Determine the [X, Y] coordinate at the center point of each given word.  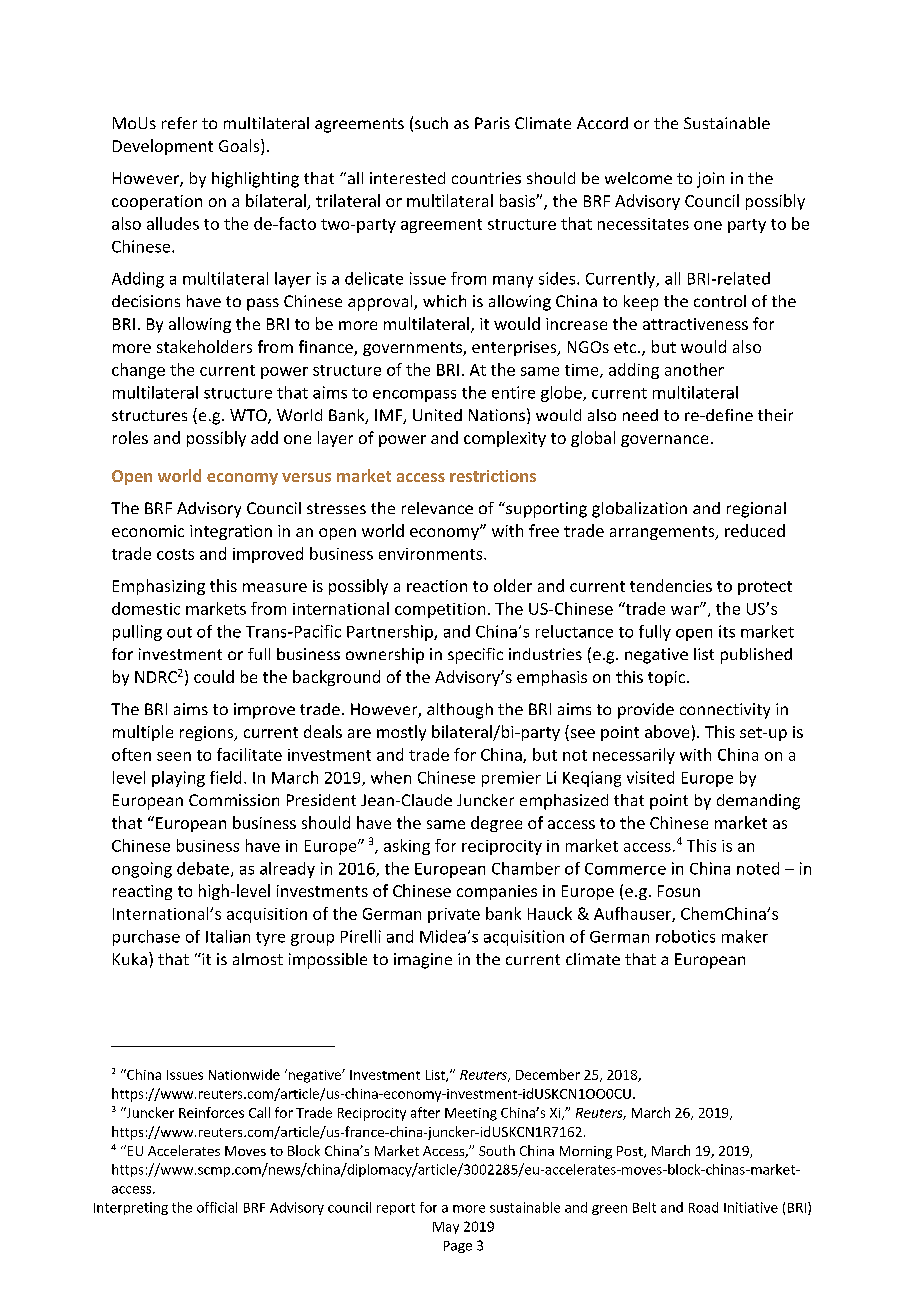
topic [668, 678]
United [437, 415]
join [710, 180]
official [217, 1207]
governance [664, 441]
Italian [228, 936]
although [460, 711]
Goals [240, 147]
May [446, 1228]
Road [703, 1207]
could [214, 676]
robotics [685, 936]
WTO [249, 416]
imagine [423, 961]
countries [486, 178]
